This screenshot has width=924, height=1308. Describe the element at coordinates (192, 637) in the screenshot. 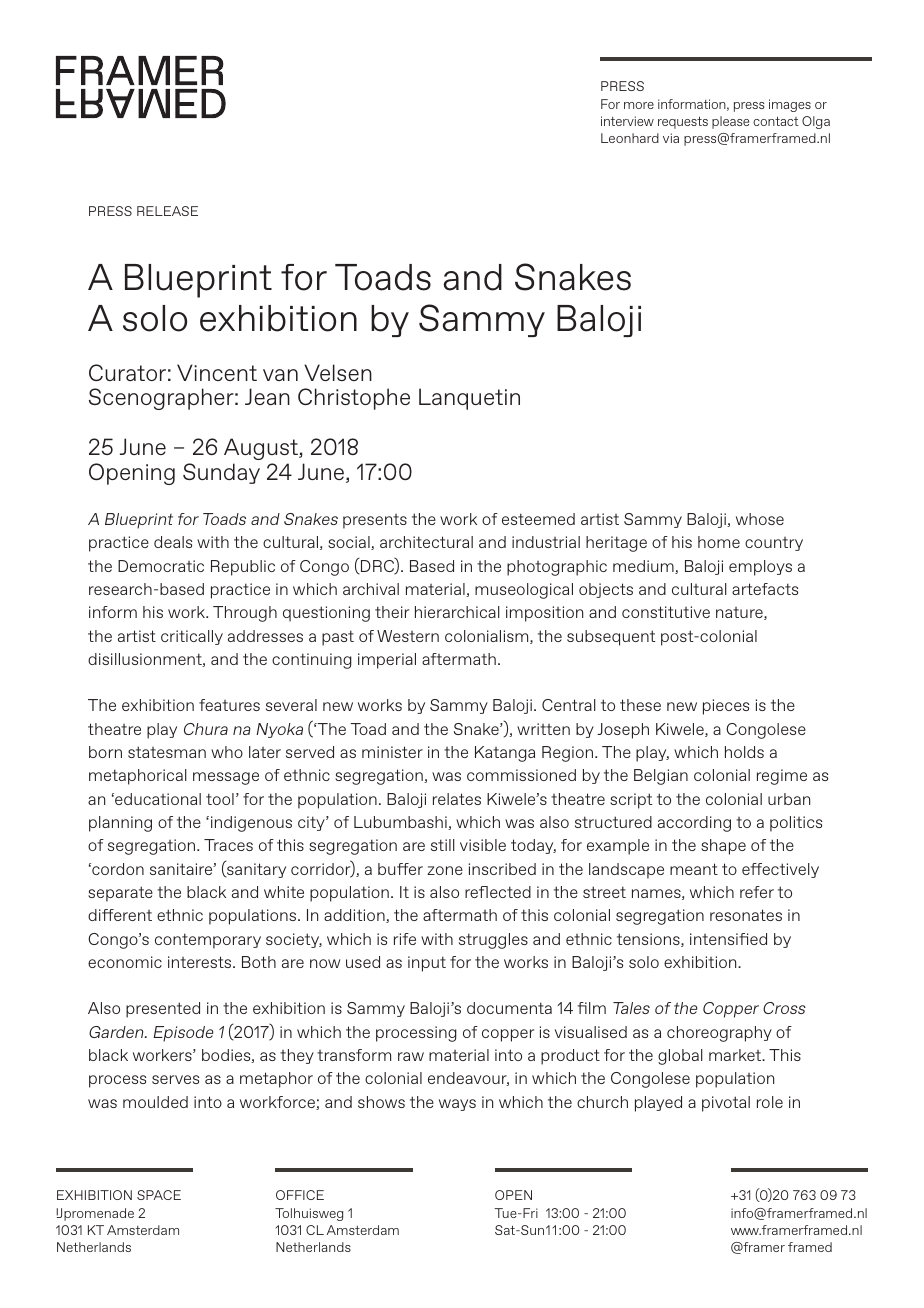

I see `critically` at that location.
